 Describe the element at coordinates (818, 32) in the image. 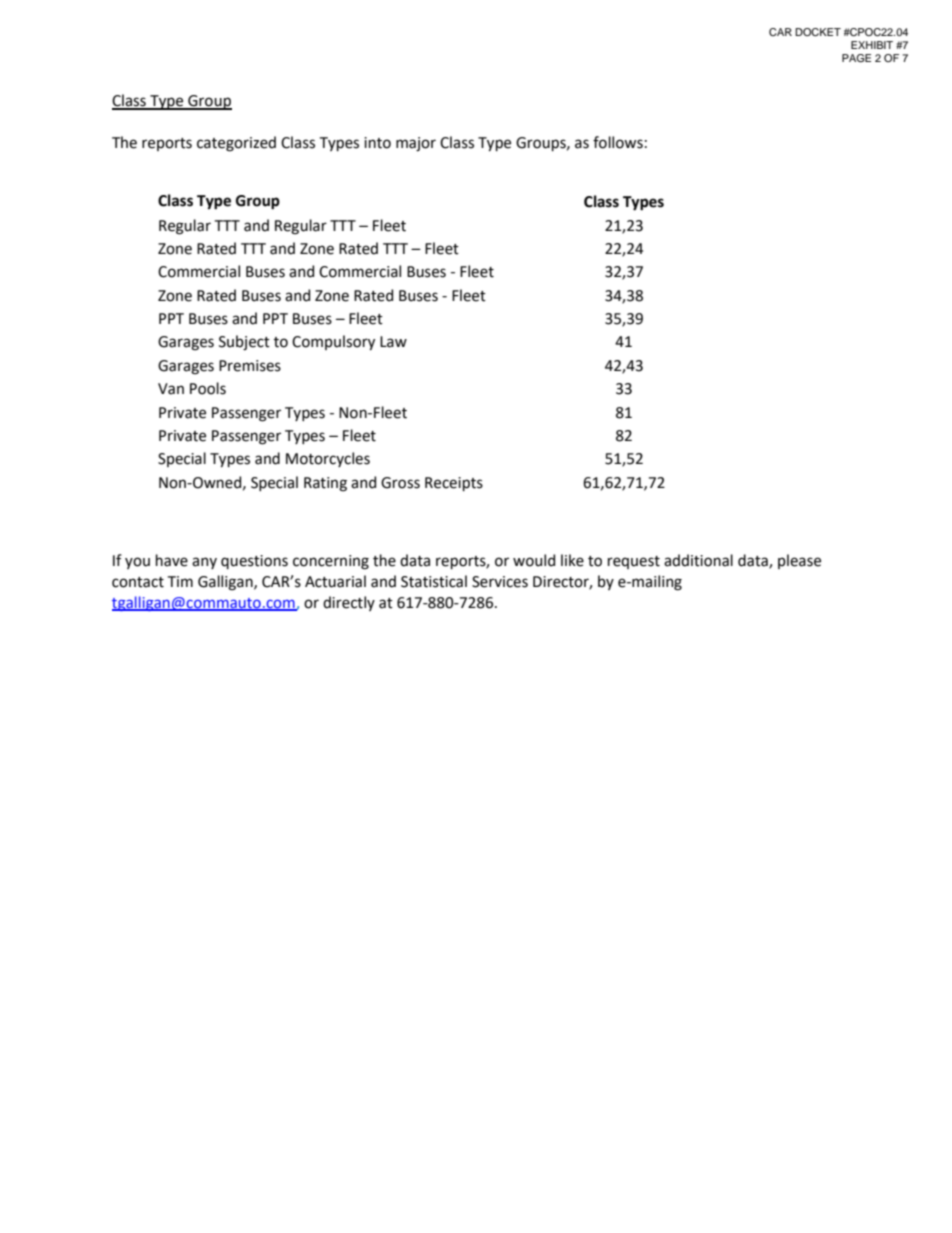

I see `DOCKET` at that location.
